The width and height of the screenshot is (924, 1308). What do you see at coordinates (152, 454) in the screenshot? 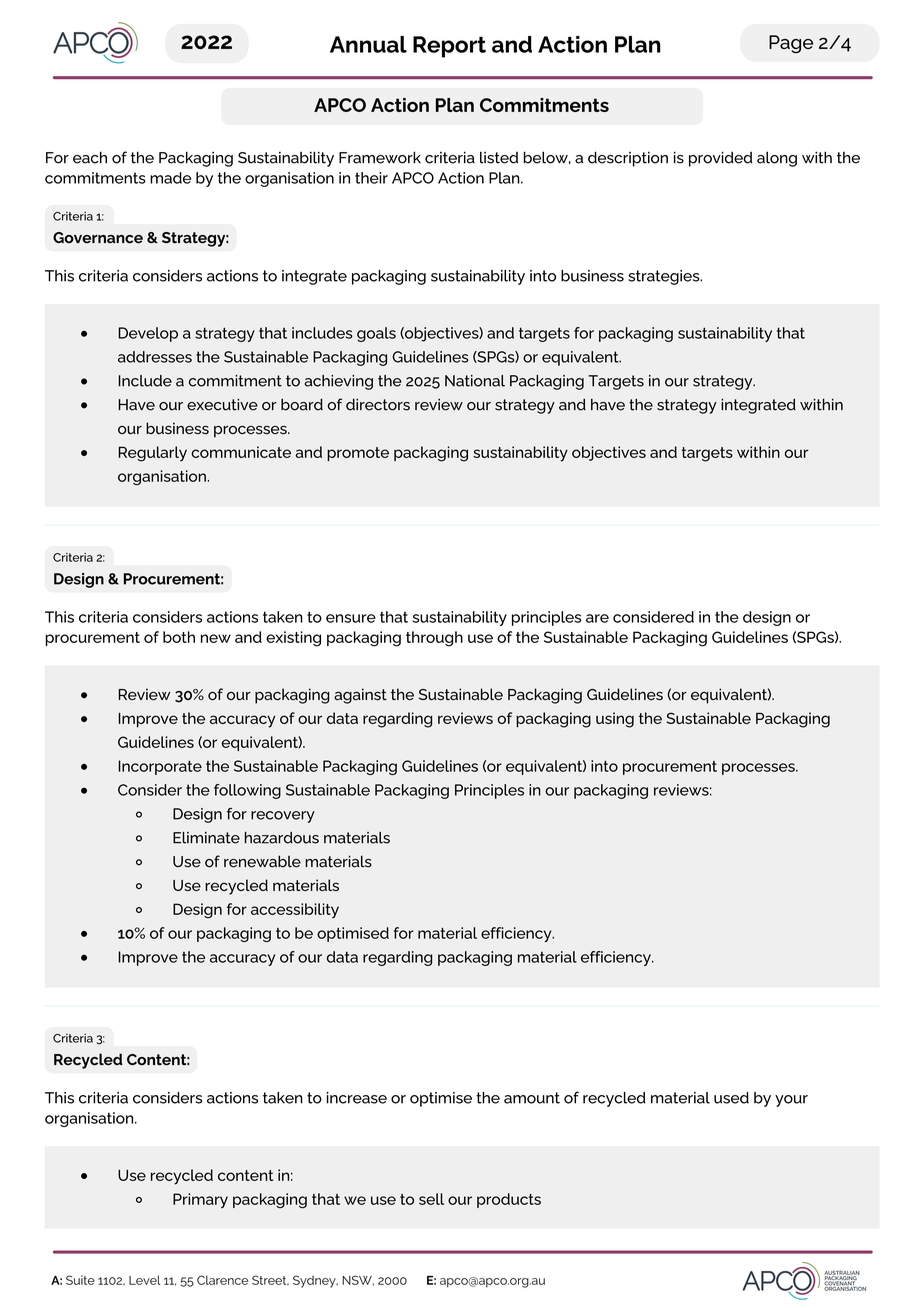
I see `Regularly` at bounding box center [152, 454].
